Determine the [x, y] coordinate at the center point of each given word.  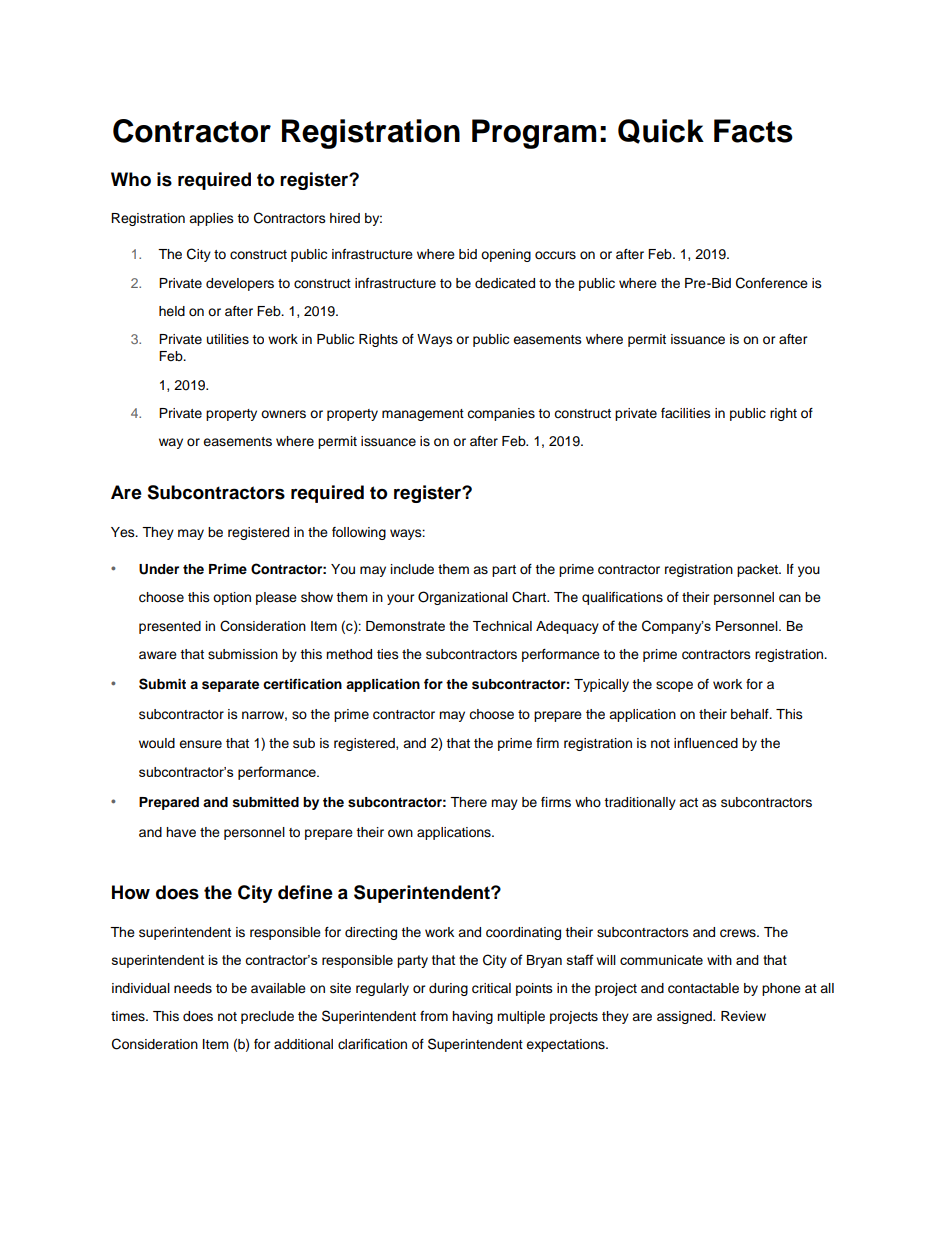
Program [534, 134]
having [472, 1017]
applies [211, 219]
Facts [753, 131]
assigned [685, 1017]
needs [193, 988]
